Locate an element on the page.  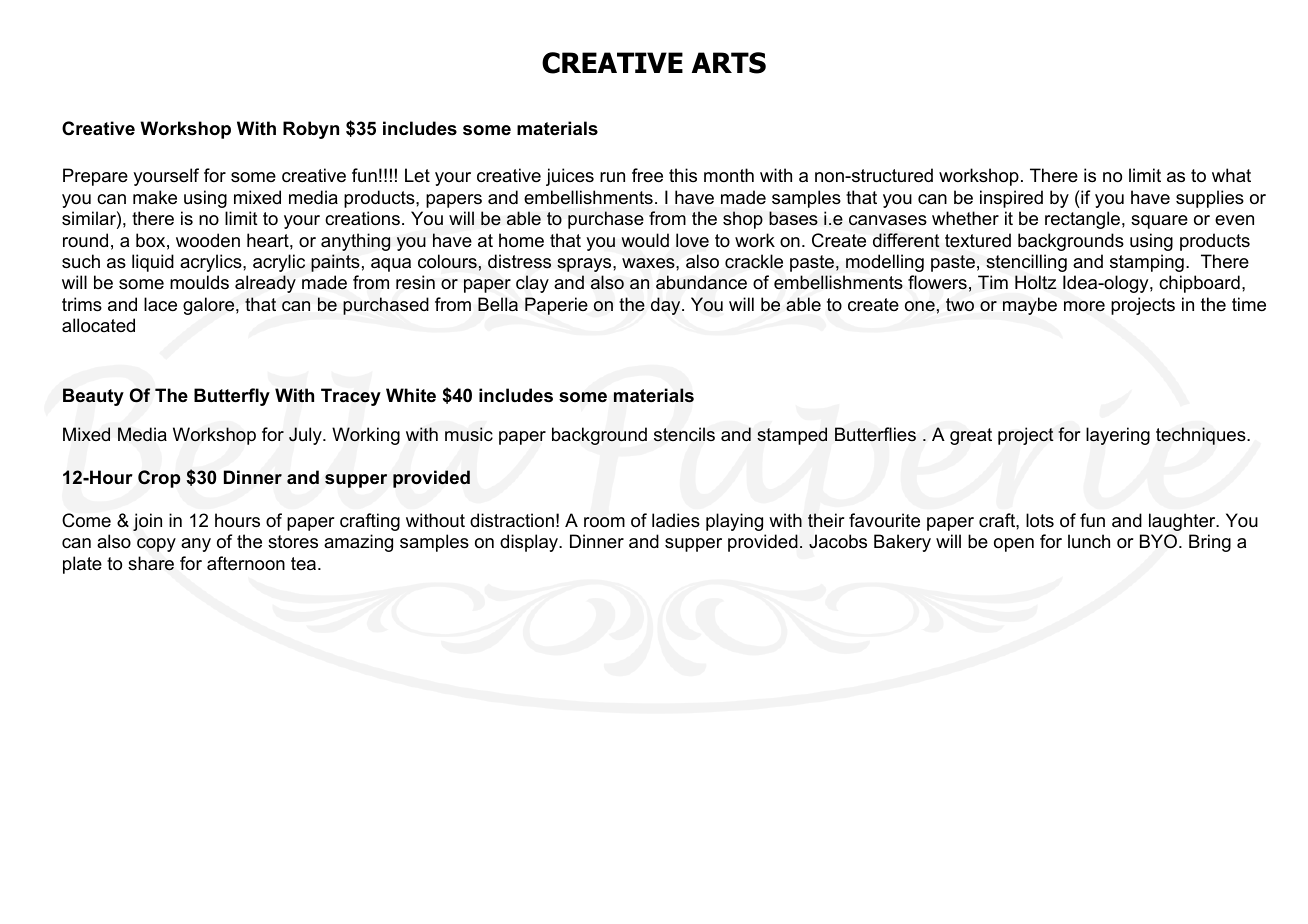
Robyn is located at coordinates (311, 130).
